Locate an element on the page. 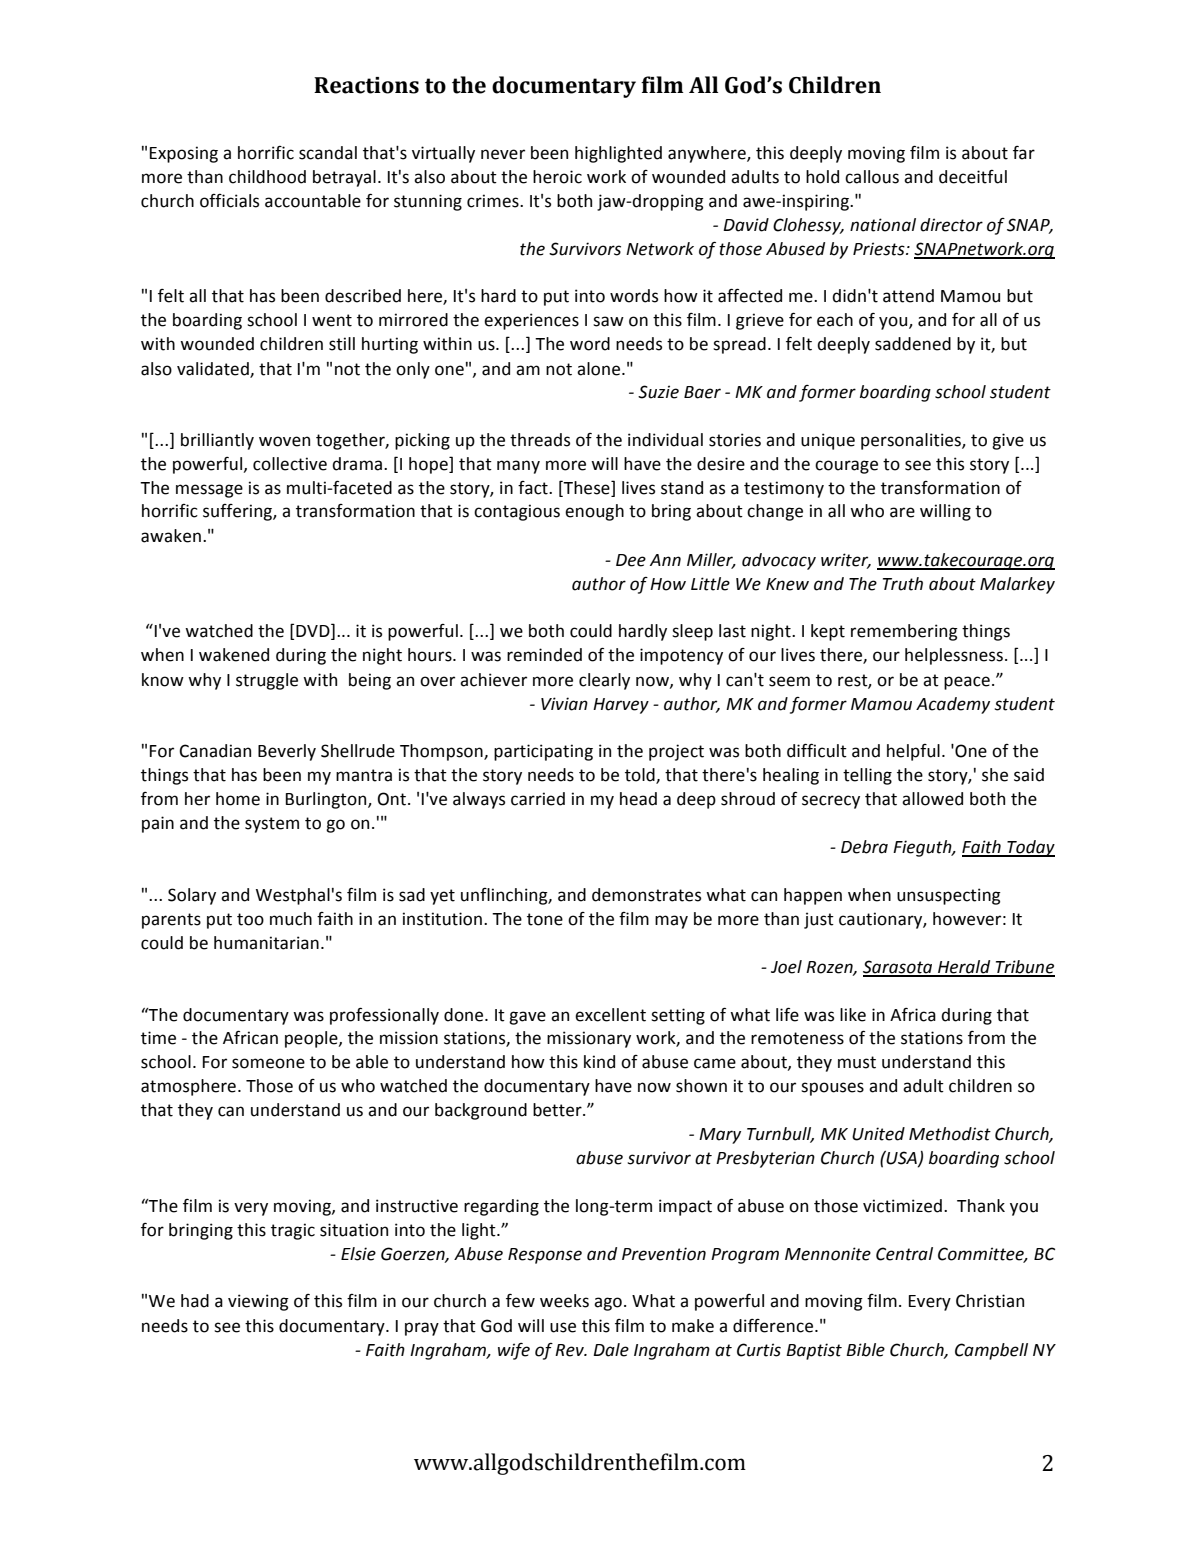  heroic is located at coordinates (557, 177).
